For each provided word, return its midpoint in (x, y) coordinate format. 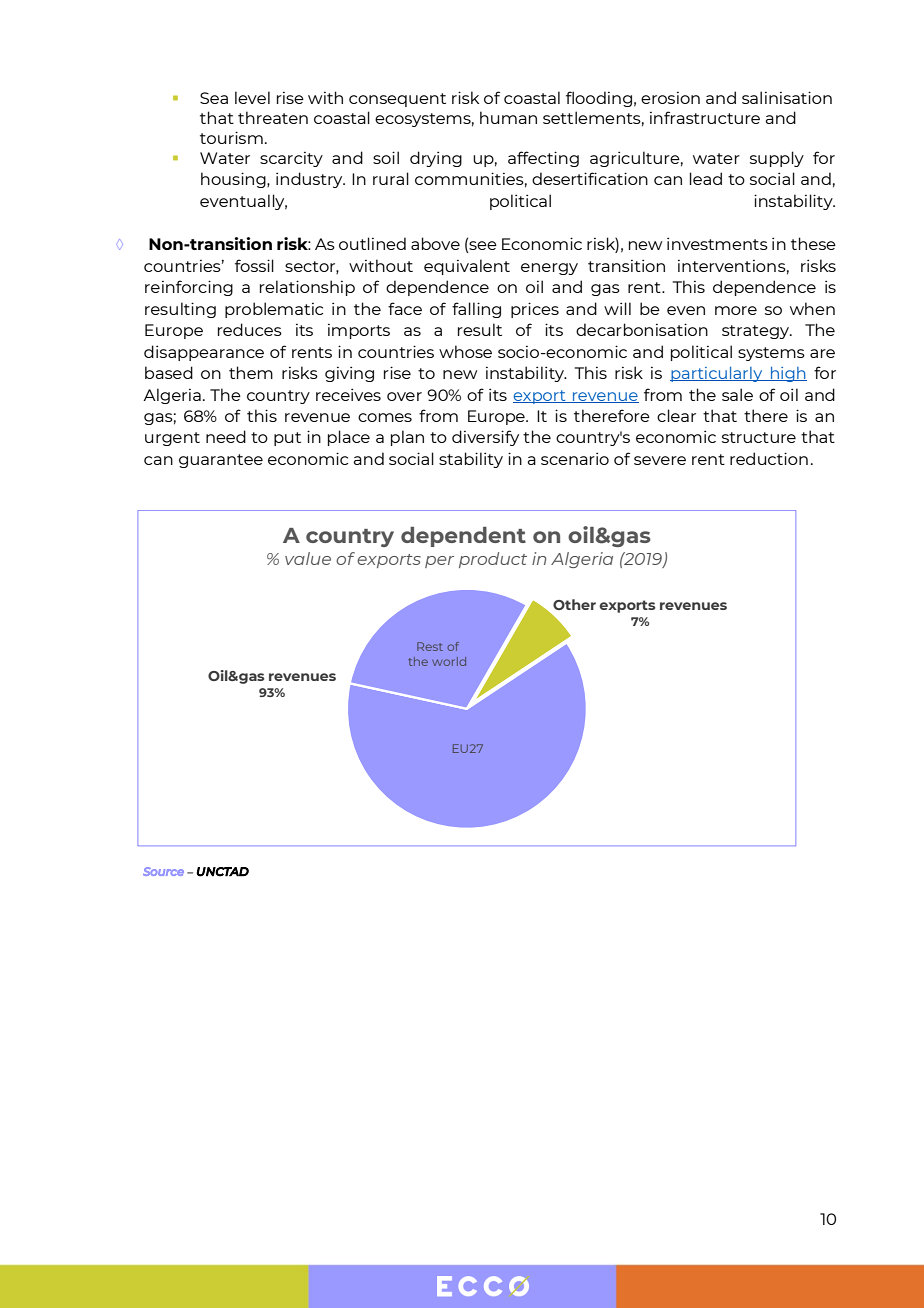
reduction (769, 458)
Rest (430, 646)
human (508, 117)
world (449, 661)
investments (717, 243)
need (226, 436)
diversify (485, 438)
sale (737, 394)
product (493, 560)
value (308, 558)
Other (574, 604)
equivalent (467, 267)
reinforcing (189, 288)
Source (163, 871)
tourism (231, 137)
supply (777, 159)
